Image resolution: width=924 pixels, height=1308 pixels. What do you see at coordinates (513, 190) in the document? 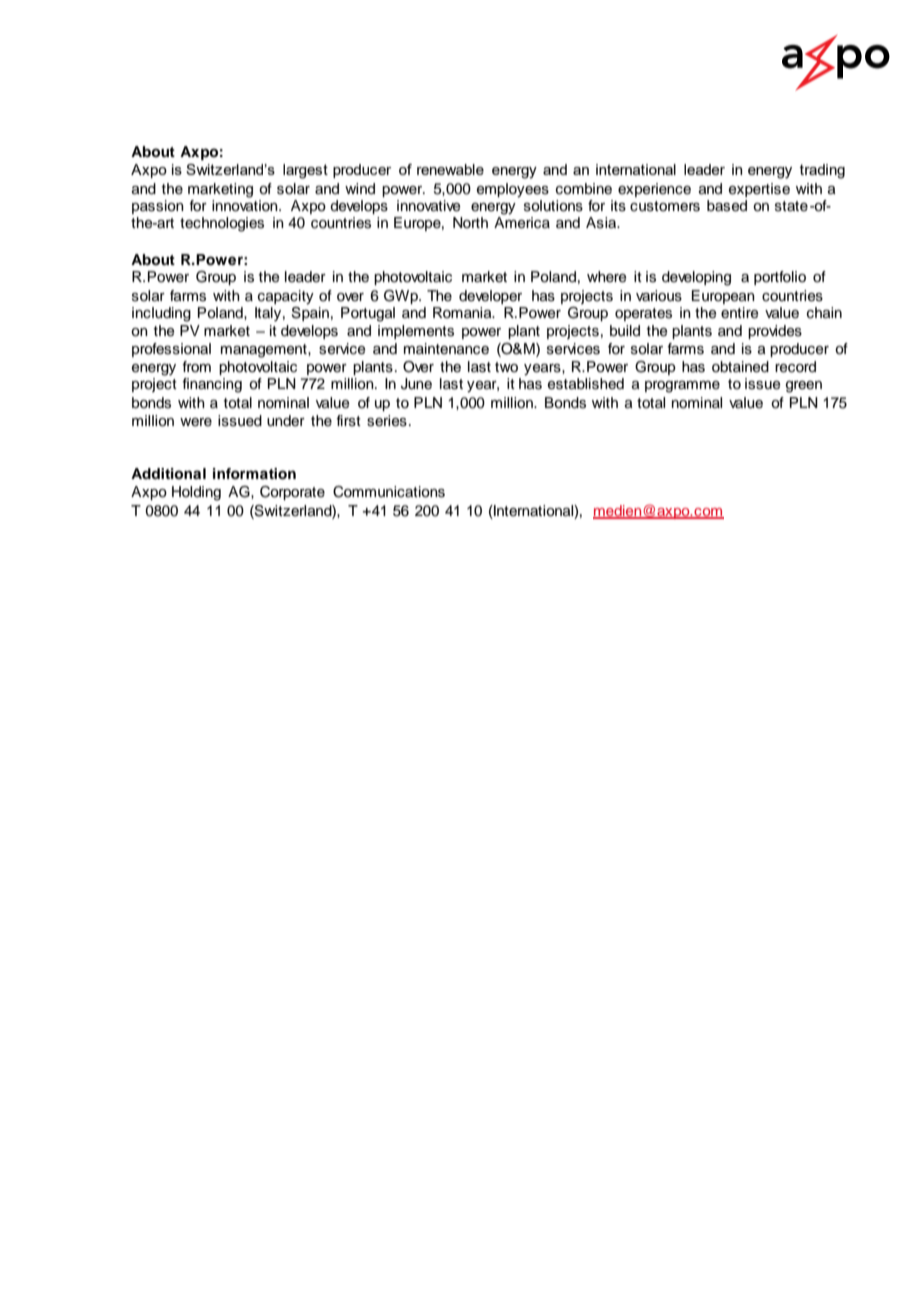
I see `employees` at bounding box center [513, 190].
